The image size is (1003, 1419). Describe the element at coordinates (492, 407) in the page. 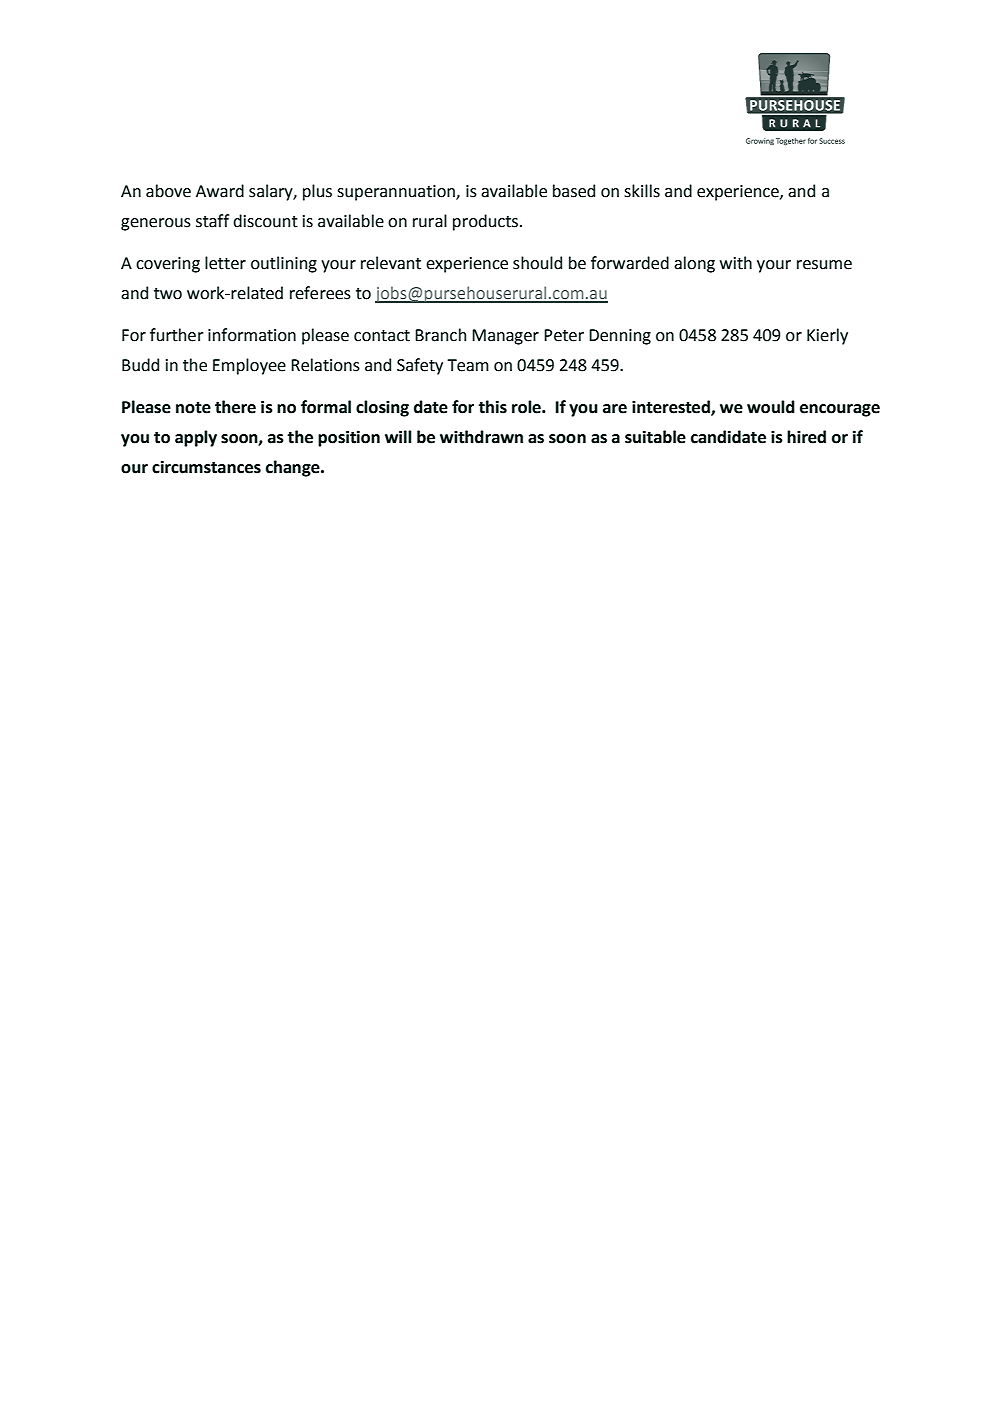

I see `this` at that location.
